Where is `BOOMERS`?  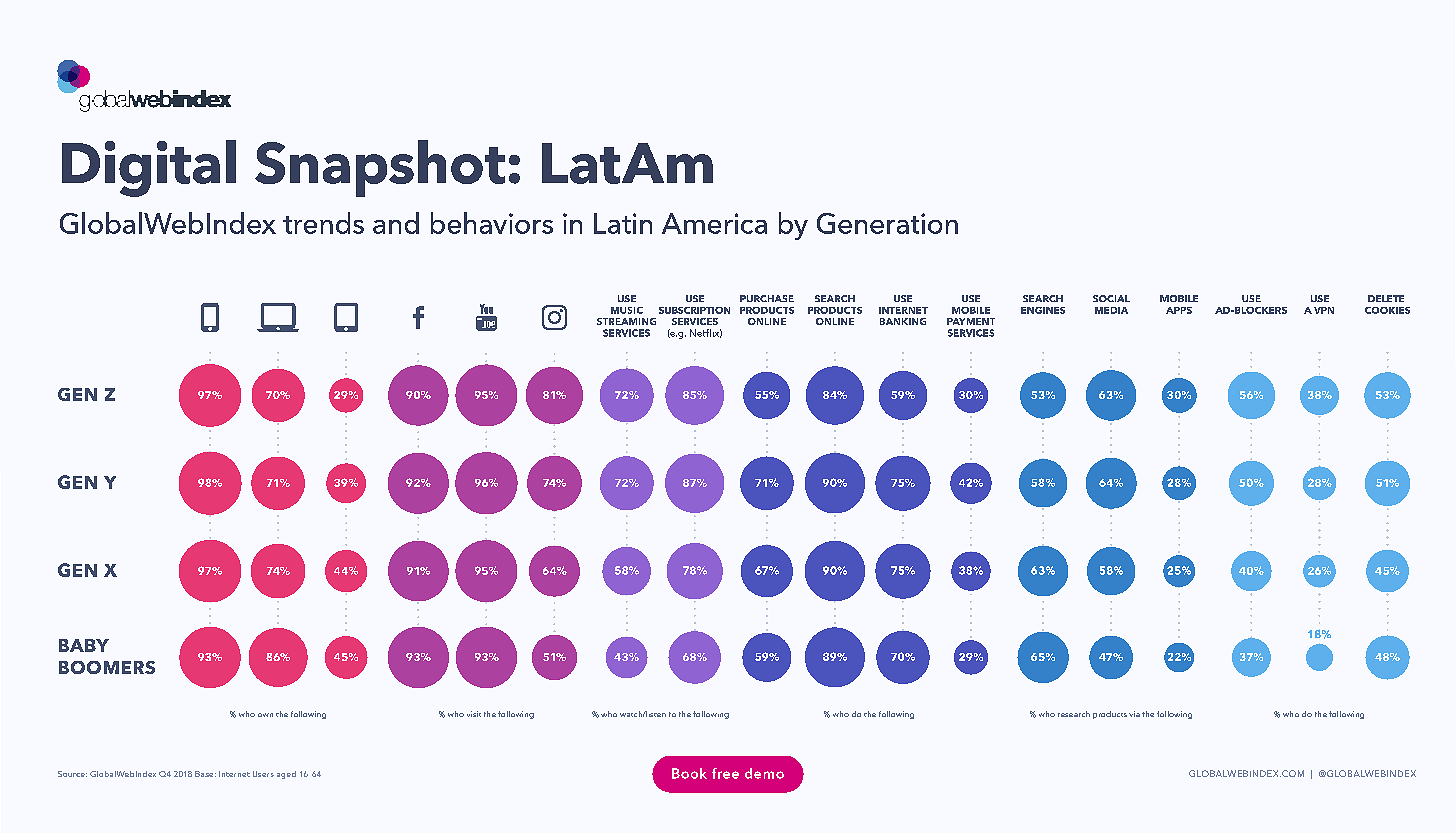 BOOMERS is located at coordinates (107, 667).
